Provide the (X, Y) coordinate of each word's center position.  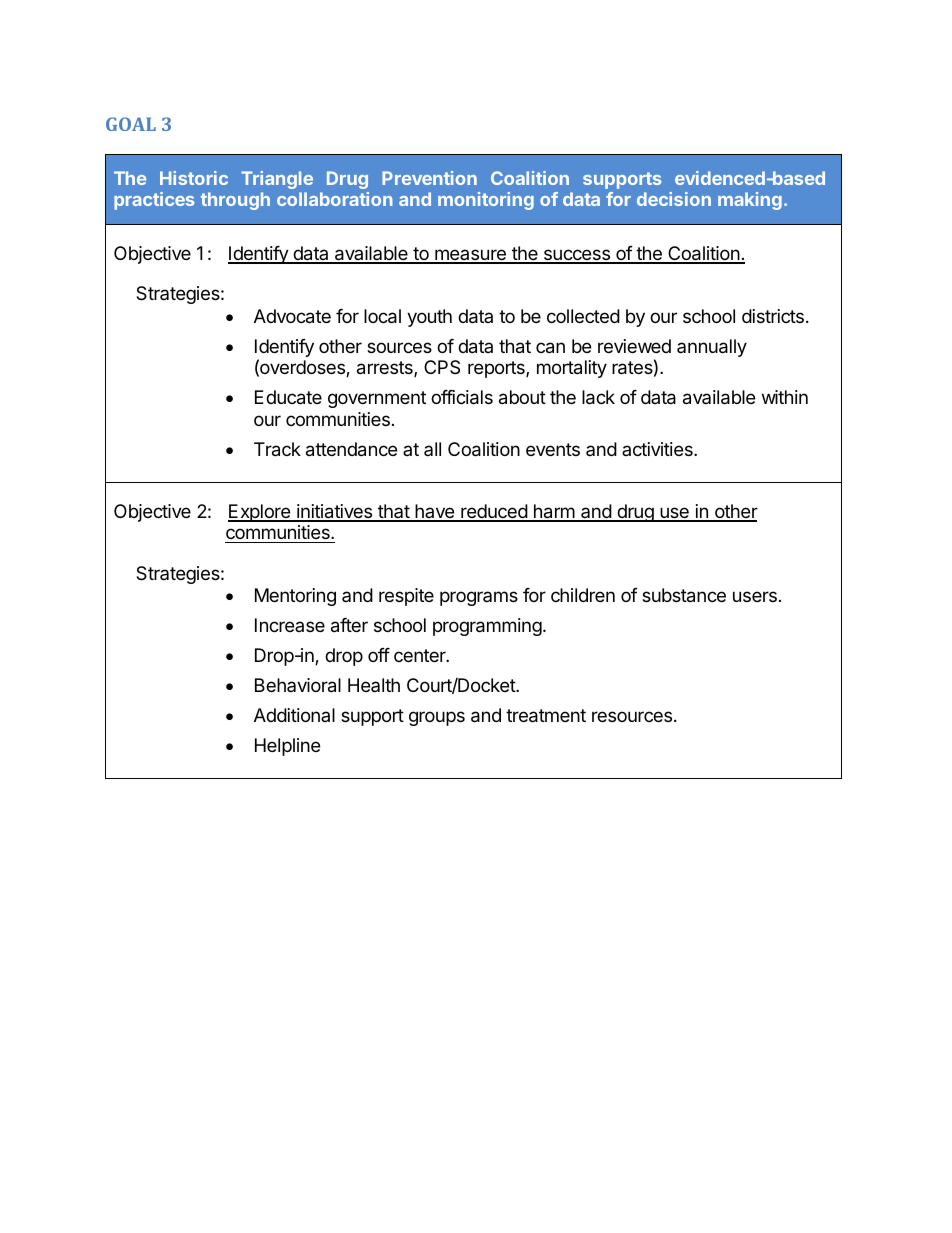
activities (658, 449)
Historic (194, 178)
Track (277, 449)
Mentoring (295, 597)
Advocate (292, 316)
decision (674, 199)
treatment (546, 716)
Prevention (429, 178)
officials (462, 397)
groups (437, 718)
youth (429, 318)
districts (773, 316)
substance (684, 595)
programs (479, 598)
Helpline (287, 747)
